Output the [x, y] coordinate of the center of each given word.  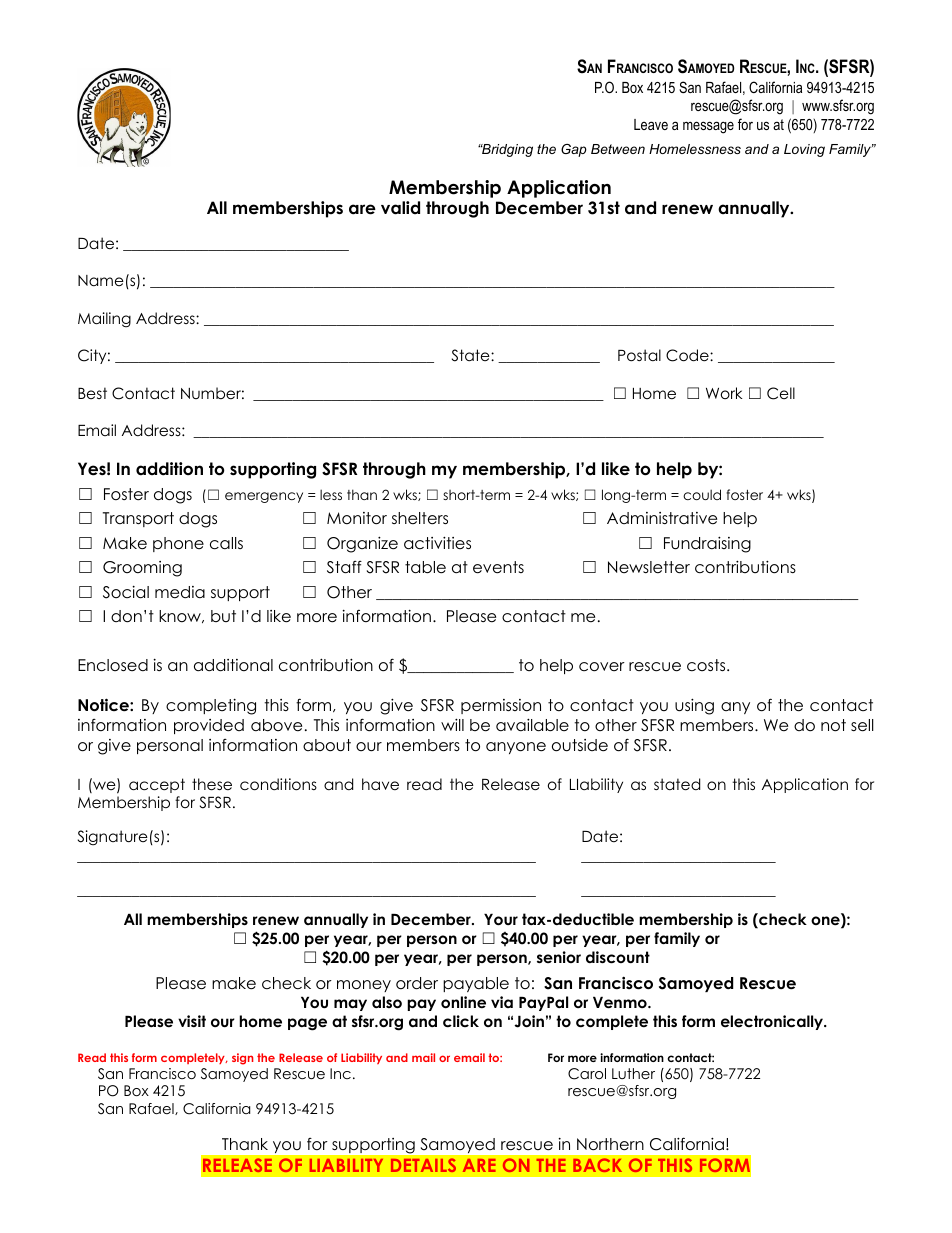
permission [501, 706]
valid [400, 208]
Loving [804, 150]
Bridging [506, 150]
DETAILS [423, 1165]
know [181, 616]
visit [192, 1021]
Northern [610, 1144]
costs [706, 665]
